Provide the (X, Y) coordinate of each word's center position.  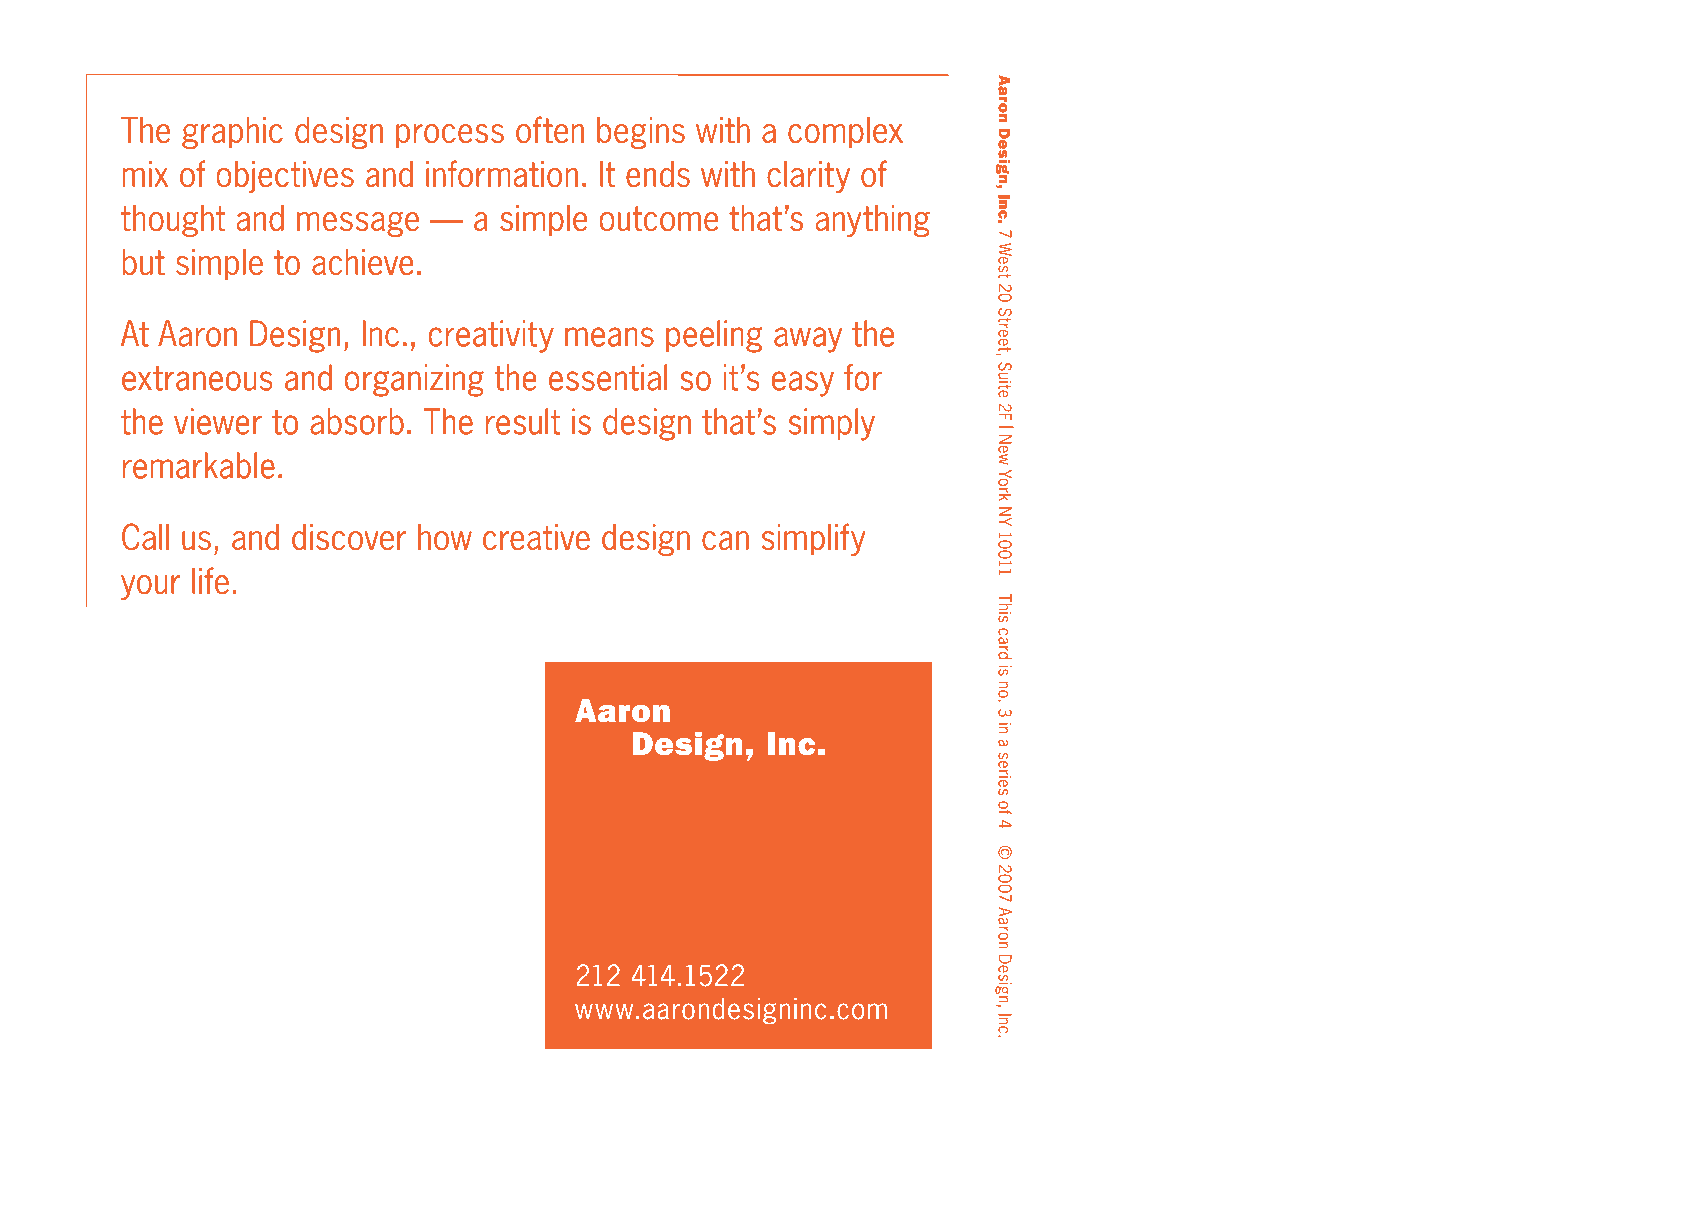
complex (845, 133)
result (523, 421)
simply (832, 424)
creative (536, 537)
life (210, 581)
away (808, 340)
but (143, 262)
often (550, 130)
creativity (491, 336)
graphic (232, 133)
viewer (218, 421)
